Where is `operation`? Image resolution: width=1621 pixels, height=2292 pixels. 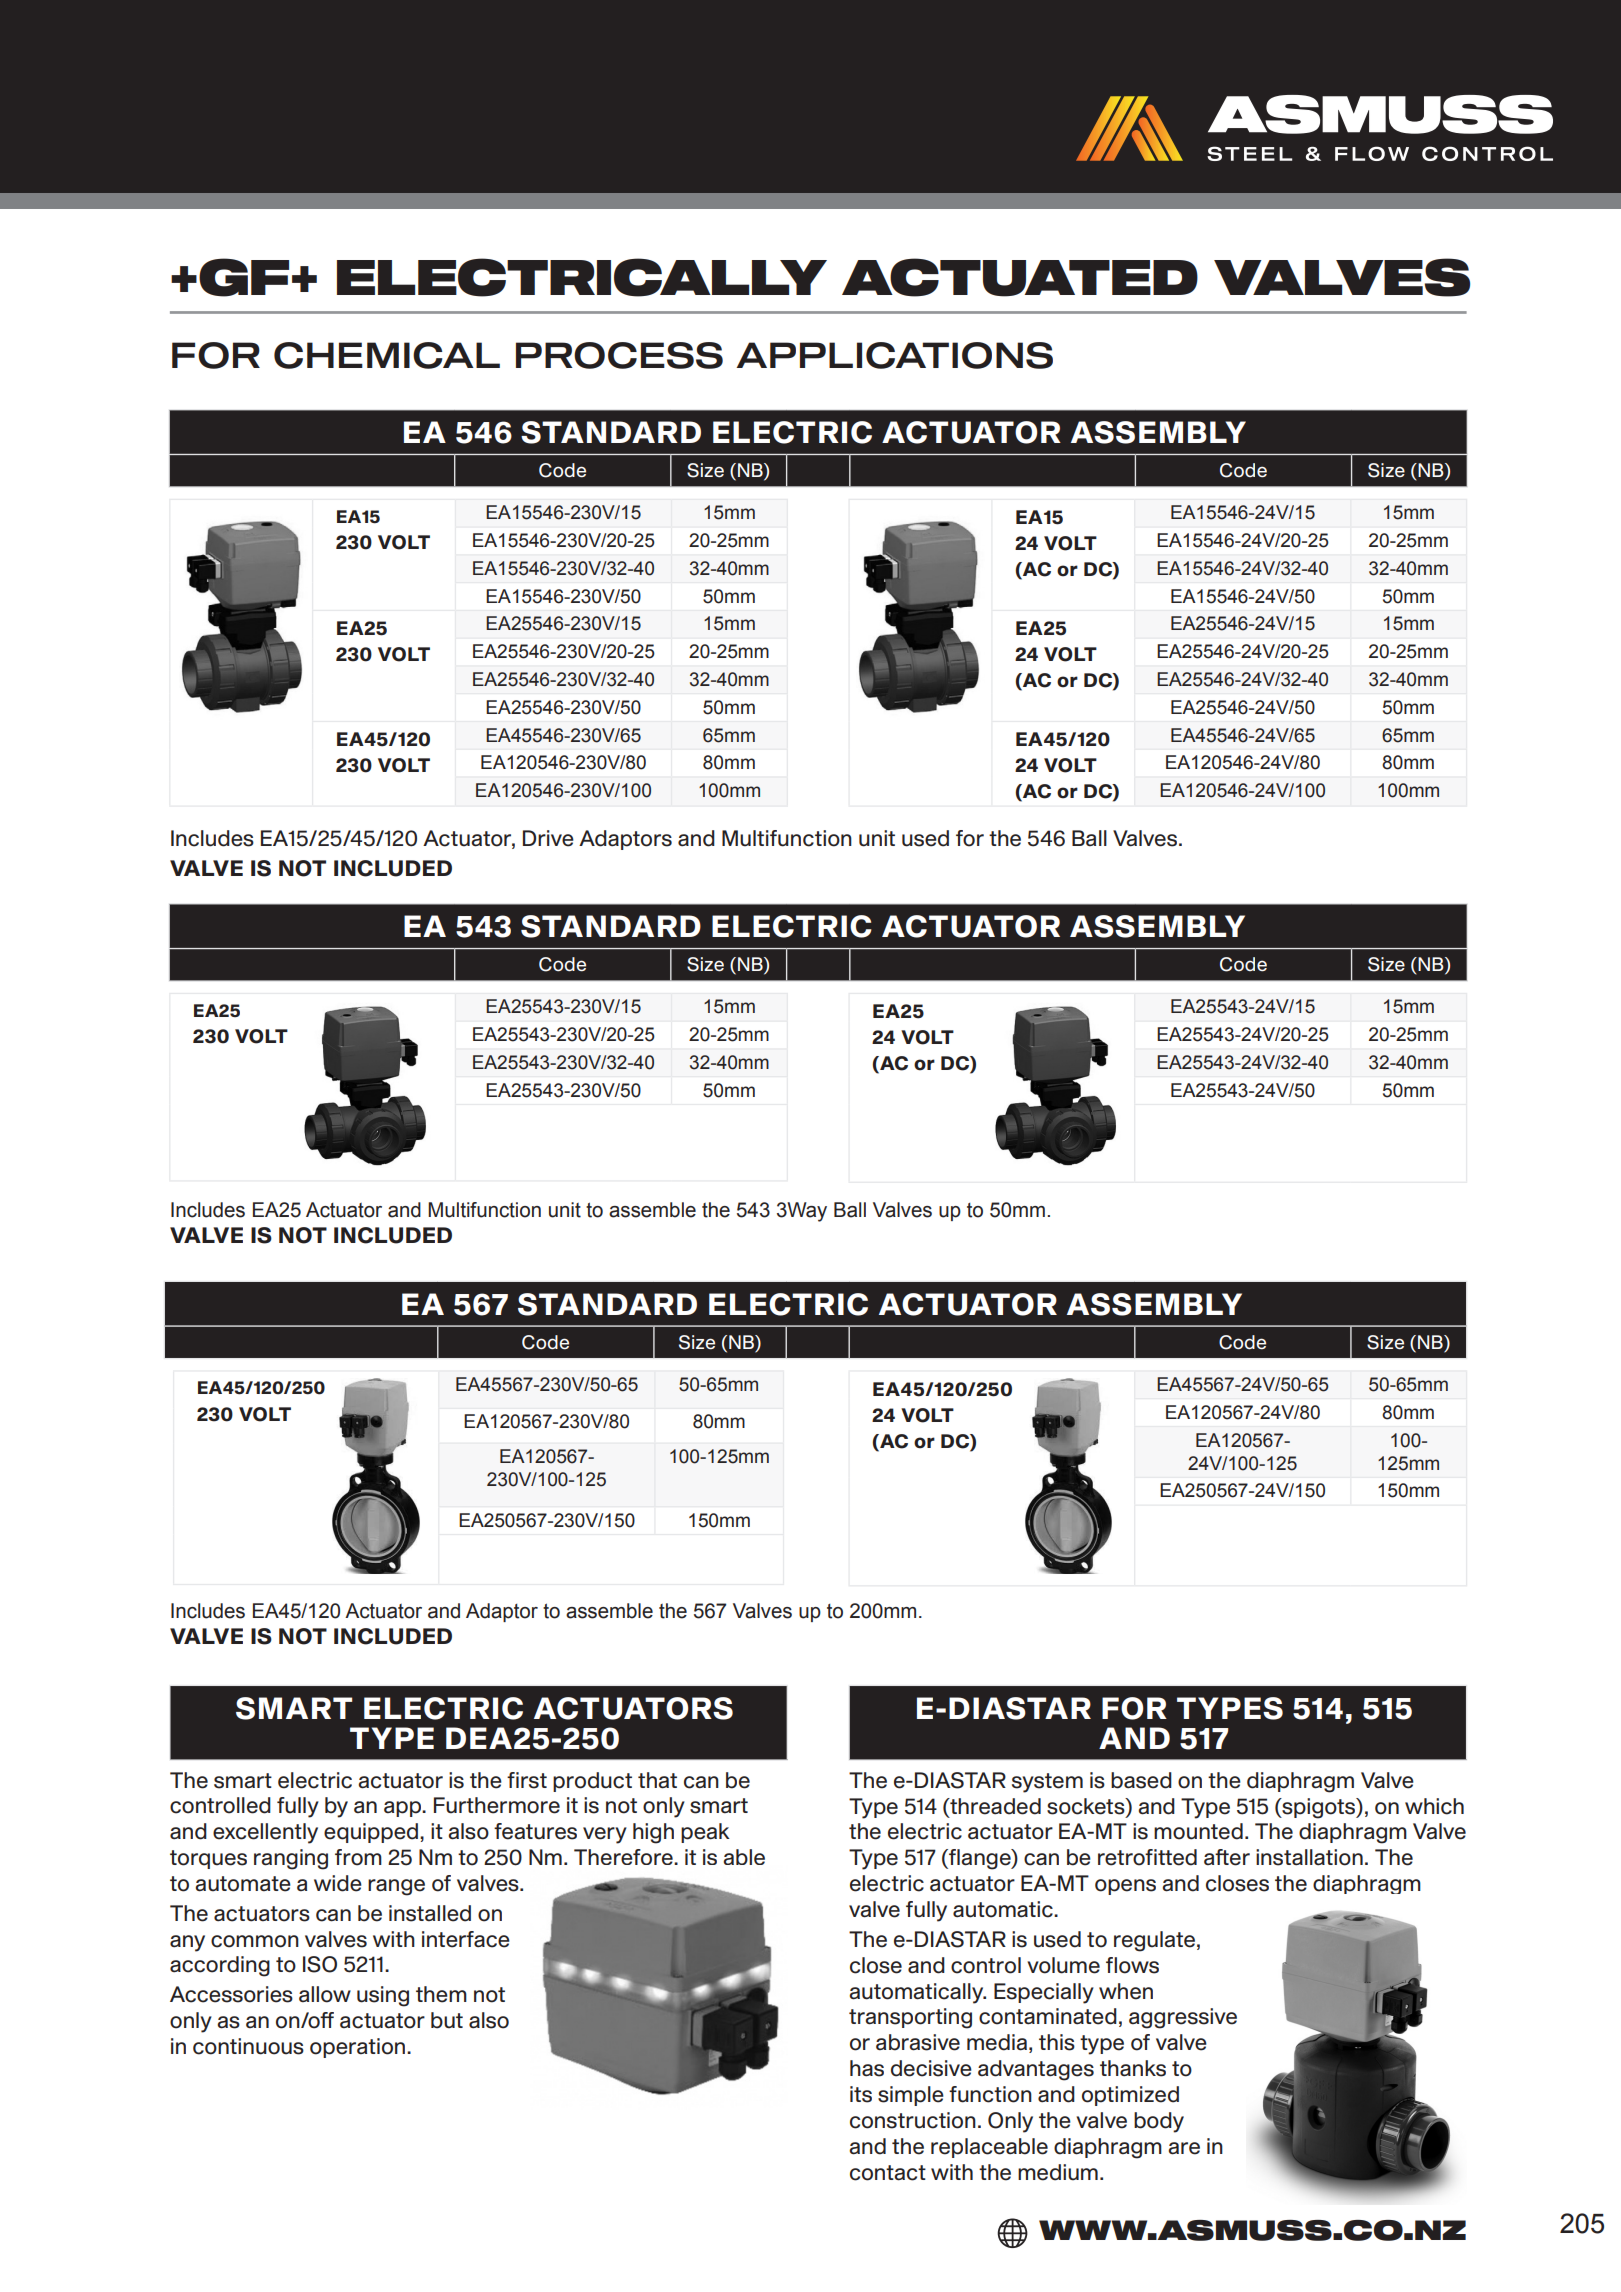 operation is located at coordinates (359, 2048).
